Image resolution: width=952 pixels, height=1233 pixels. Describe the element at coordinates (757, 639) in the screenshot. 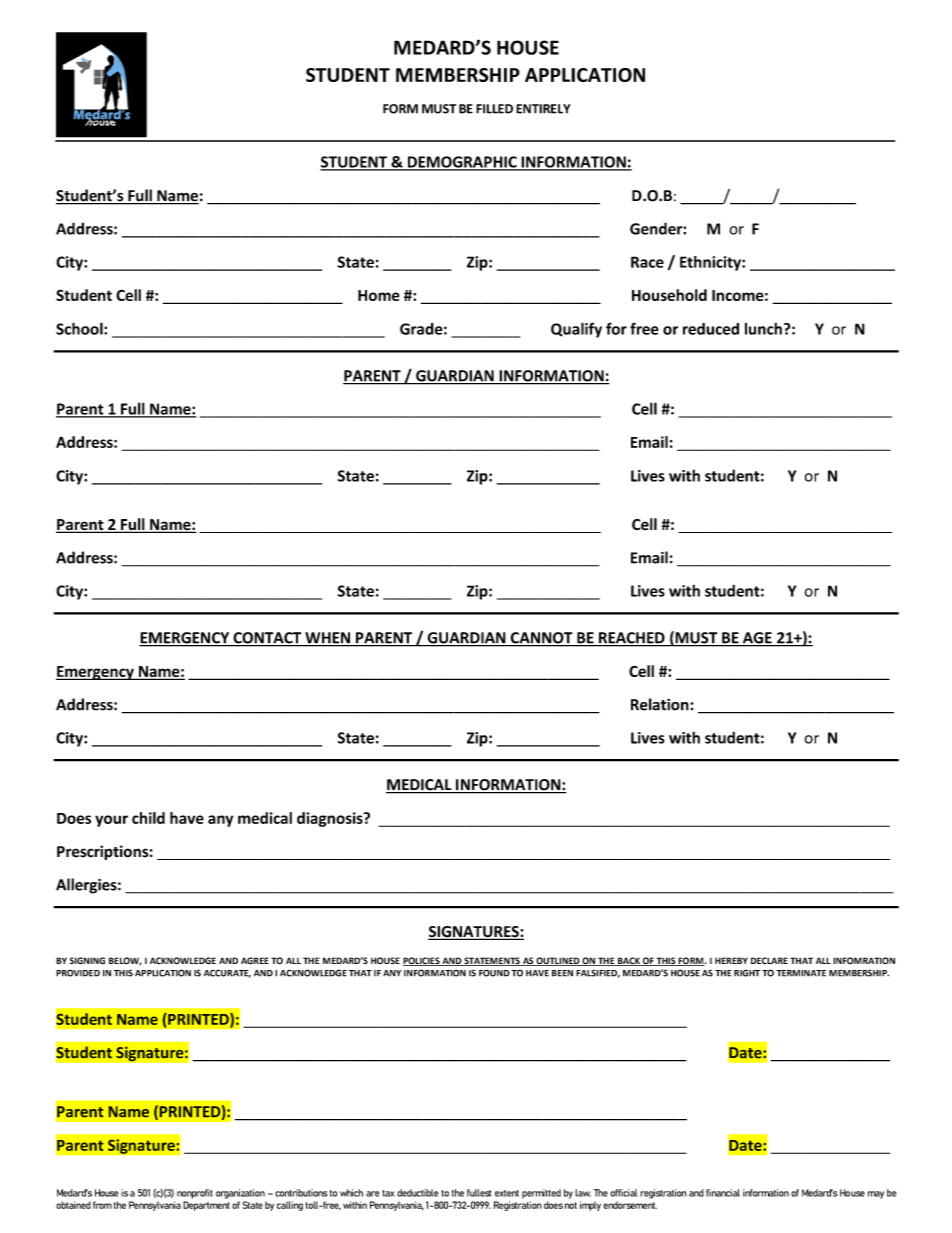

I see `AGE` at that location.
